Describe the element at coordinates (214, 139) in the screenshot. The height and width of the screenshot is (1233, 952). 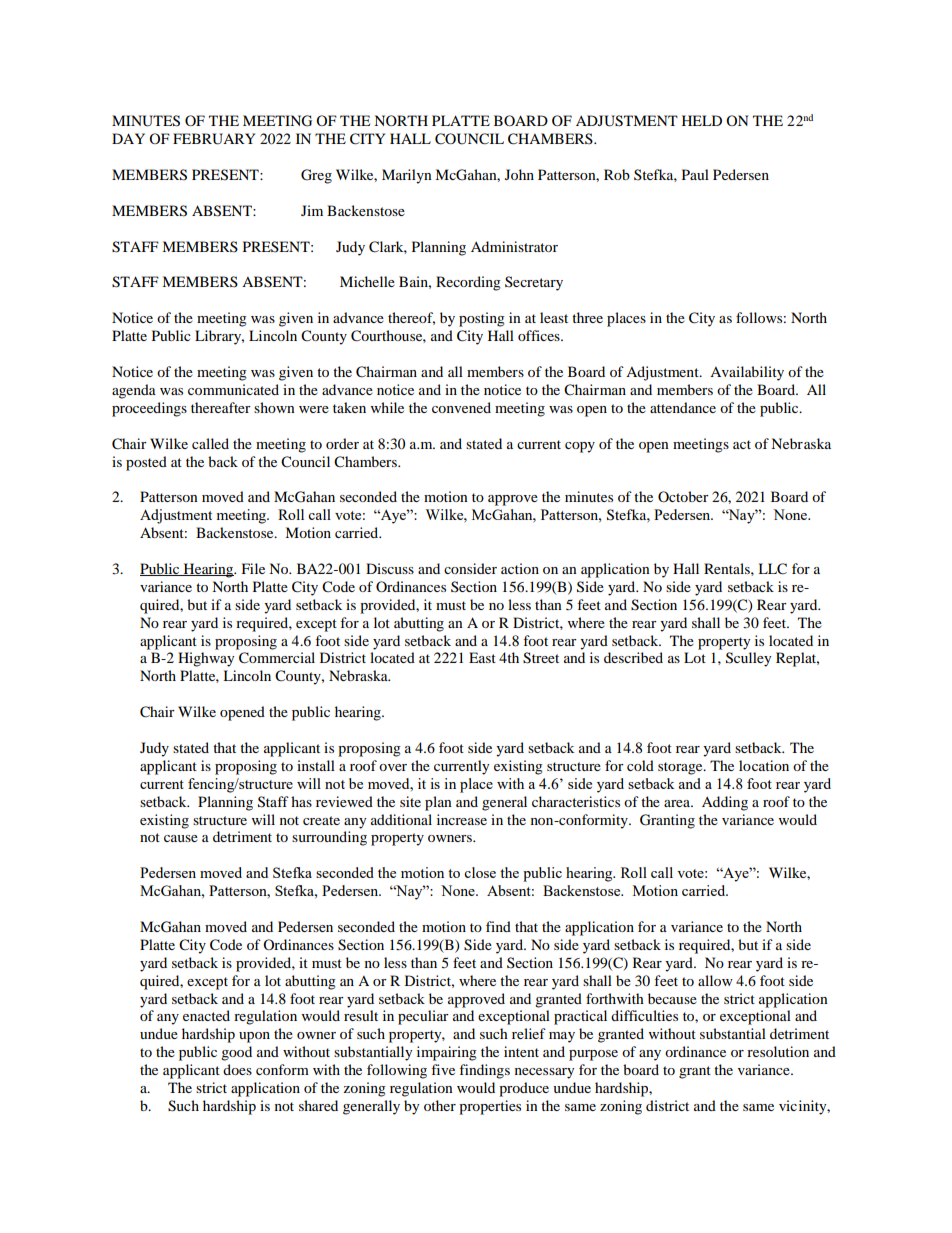
I see `FEBRUARY` at that location.
